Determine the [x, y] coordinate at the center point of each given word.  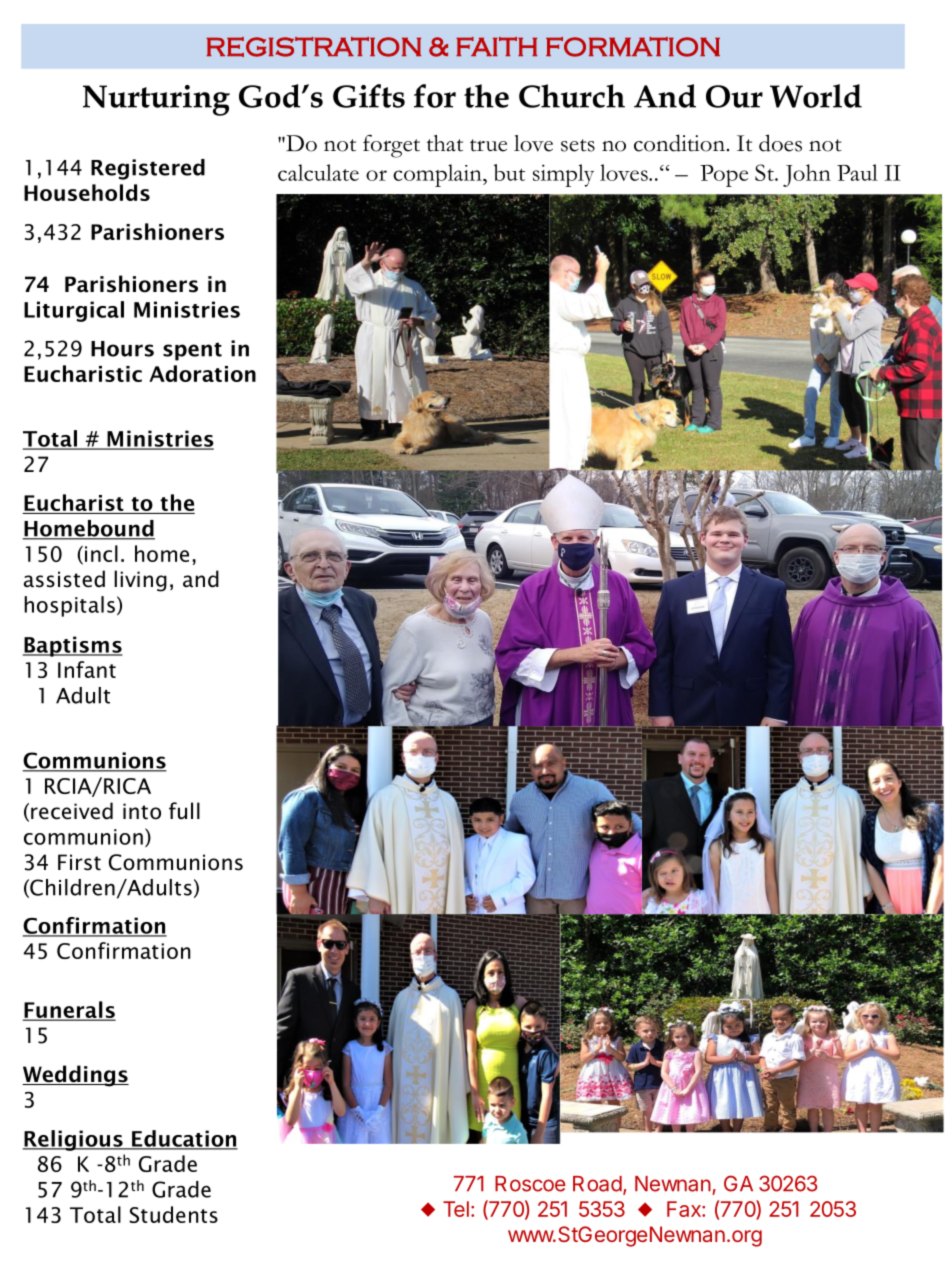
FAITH [496, 46]
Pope [724, 176]
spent [192, 351]
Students [173, 1214]
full [184, 811]
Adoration [202, 373]
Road [597, 1184]
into [142, 811]
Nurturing [156, 100]
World [816, 96]
